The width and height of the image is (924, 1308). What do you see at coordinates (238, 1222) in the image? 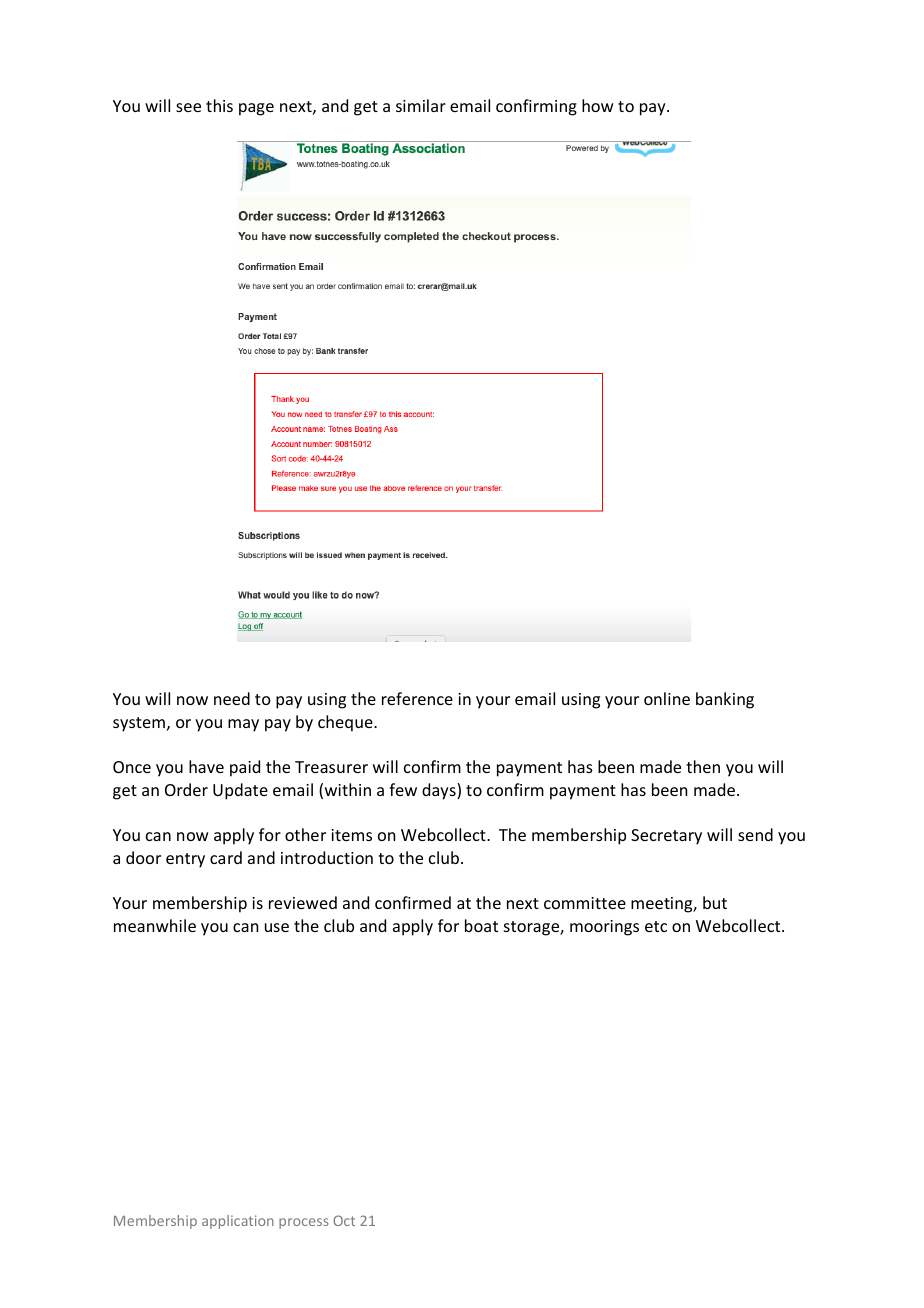
I see `application` at bounding box center [238, 1222].
